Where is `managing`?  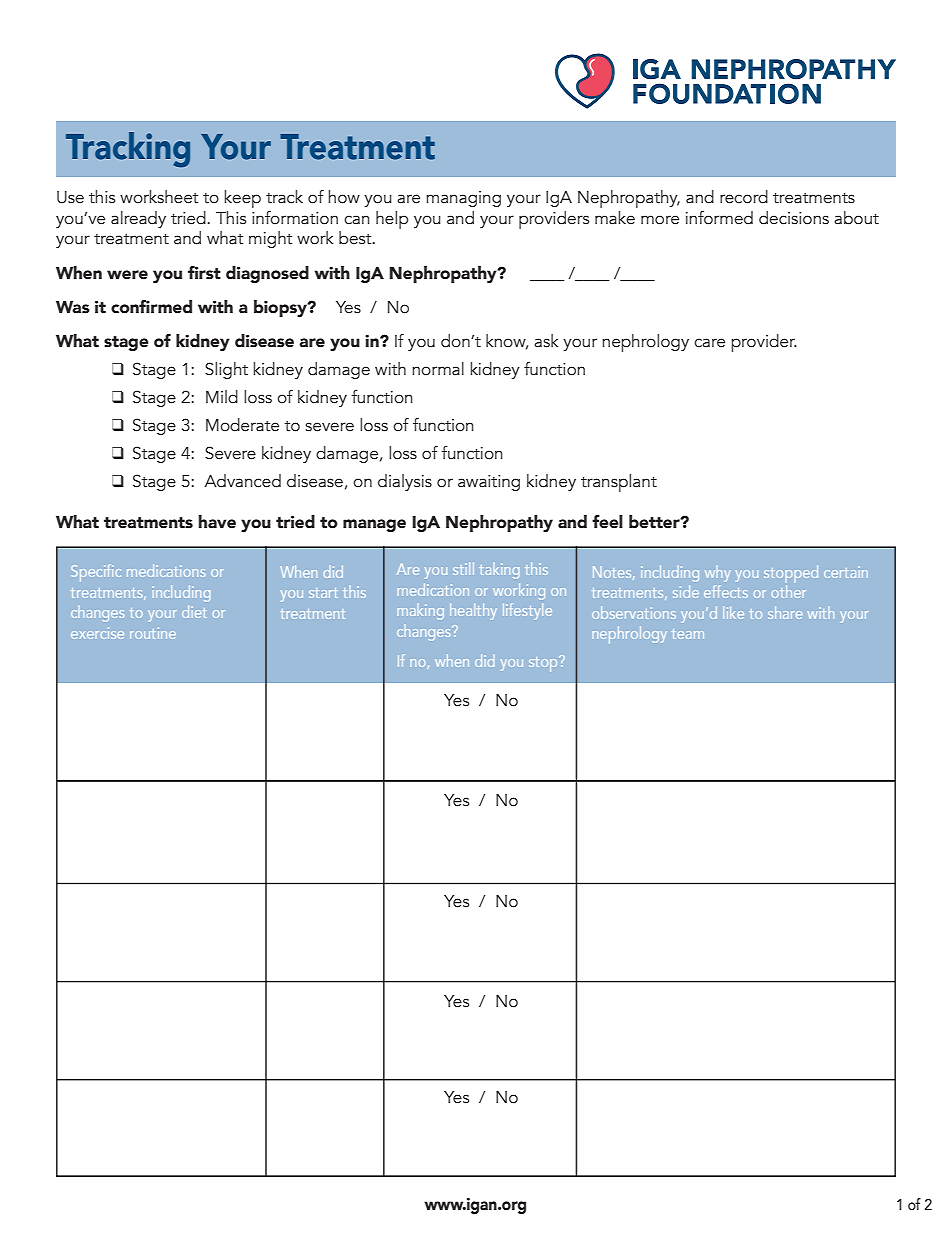
managing is located at coordinates (463, 199).
